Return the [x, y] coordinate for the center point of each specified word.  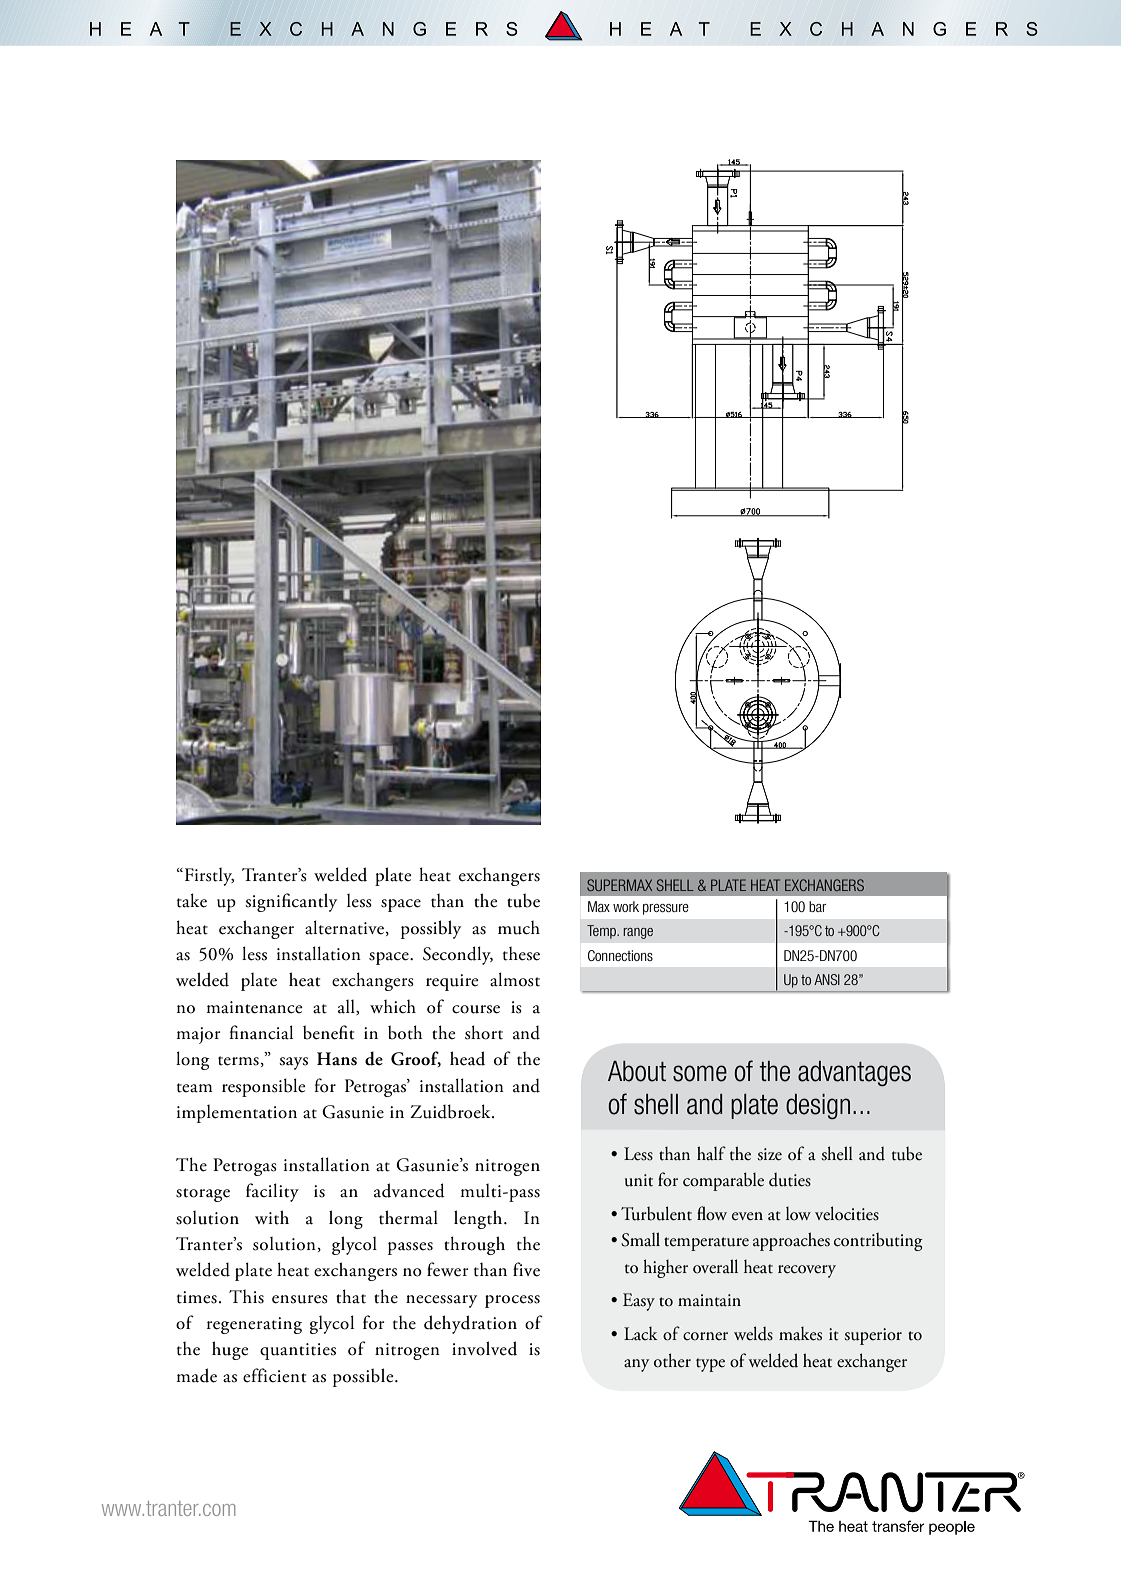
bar [817, 906]
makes [800, 1333]
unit [639, 1180]
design [818, 1106]
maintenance [255, 1007]
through [474, 1245]
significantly [291, 902]
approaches [791, 1241]
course [476, 1009]
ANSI [827, 979]
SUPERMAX [619, 885]
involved [484, 1348]
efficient [274, 1375]
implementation [237, 1114]
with [272, 1217]
